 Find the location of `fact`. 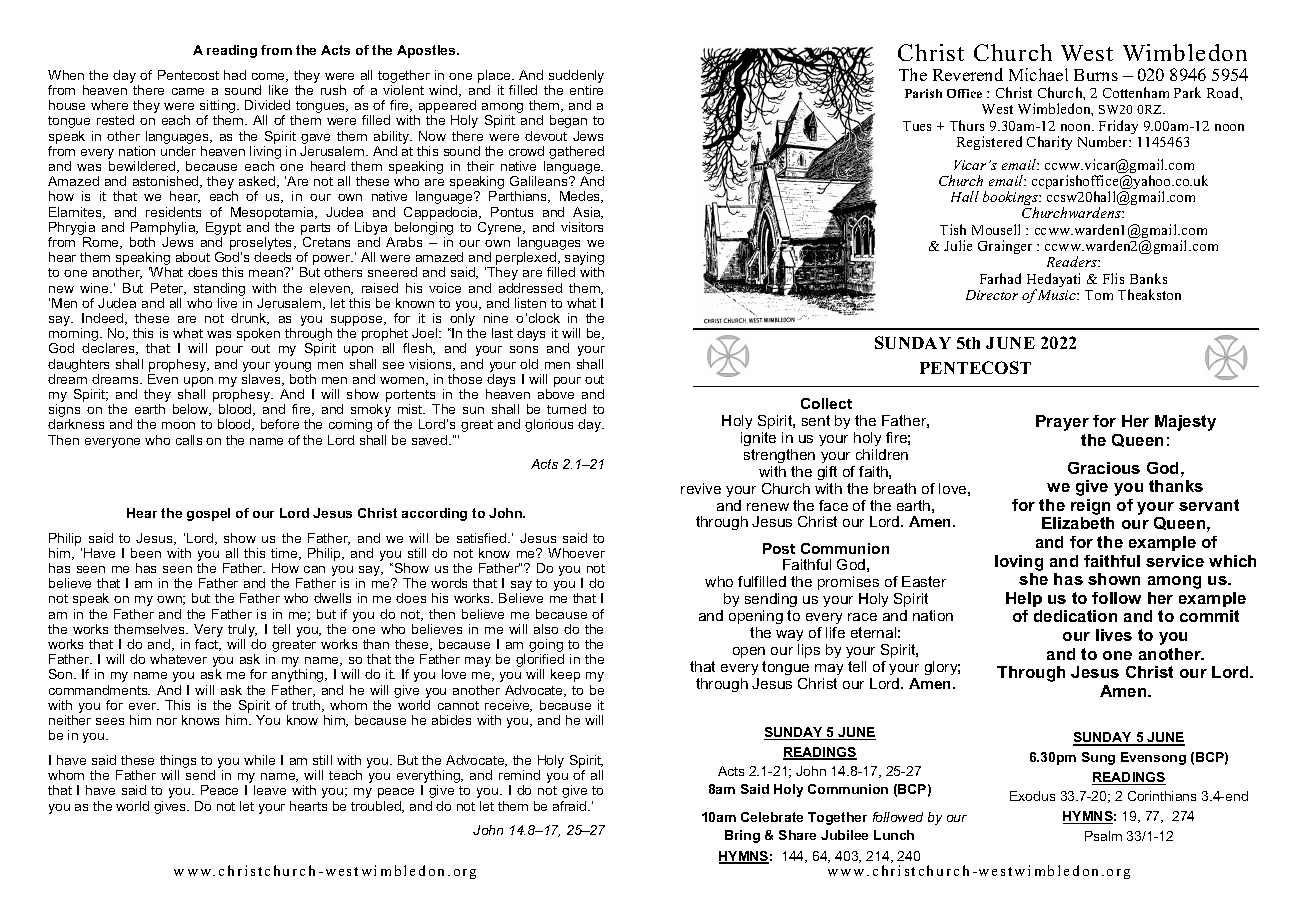

fact is located at coordinates (208, 645).
